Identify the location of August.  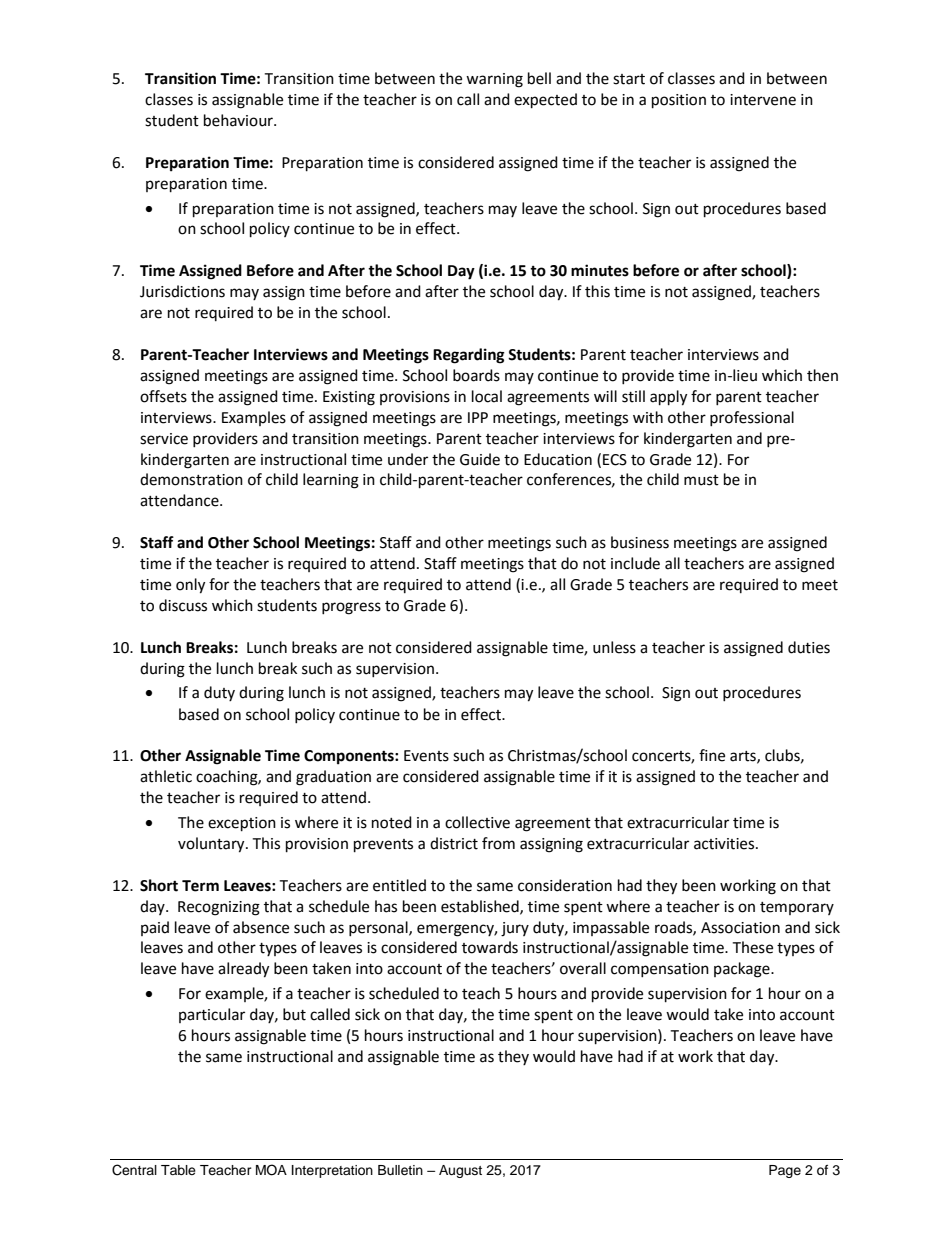
(460, 1171).
